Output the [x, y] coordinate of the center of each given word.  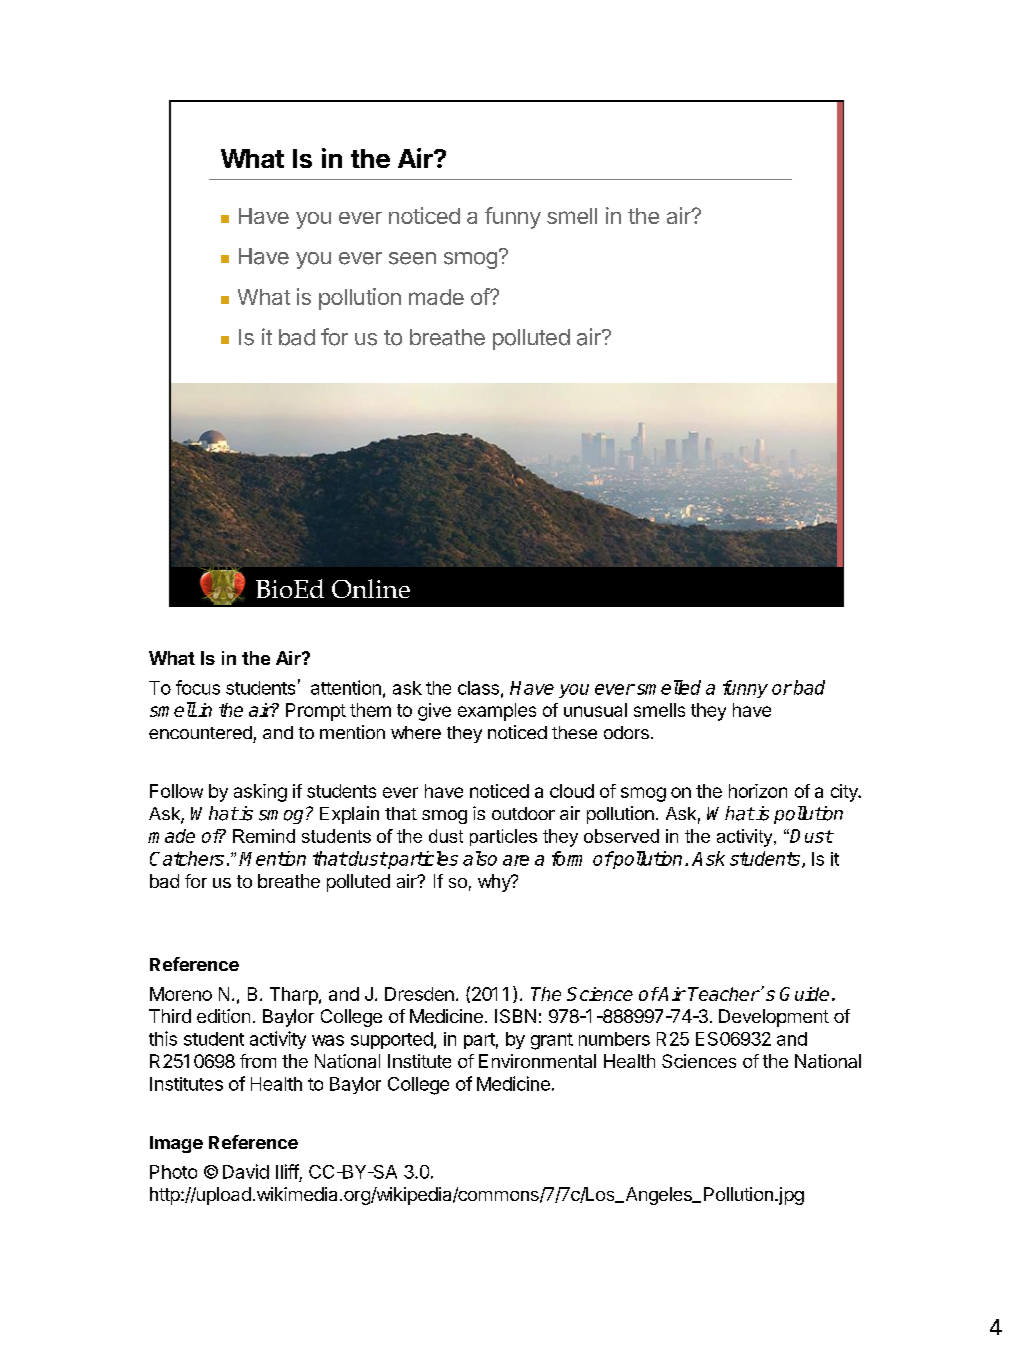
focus [198, 687]
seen [412, 258]
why [495, 883]
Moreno [181, 994]
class [478, 688]
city [845, 793]
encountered [200, 732]
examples [497, 712]
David [246, 1171]
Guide [804, 994]
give [434, 712]
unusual [595, 710]
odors [626, 732]
